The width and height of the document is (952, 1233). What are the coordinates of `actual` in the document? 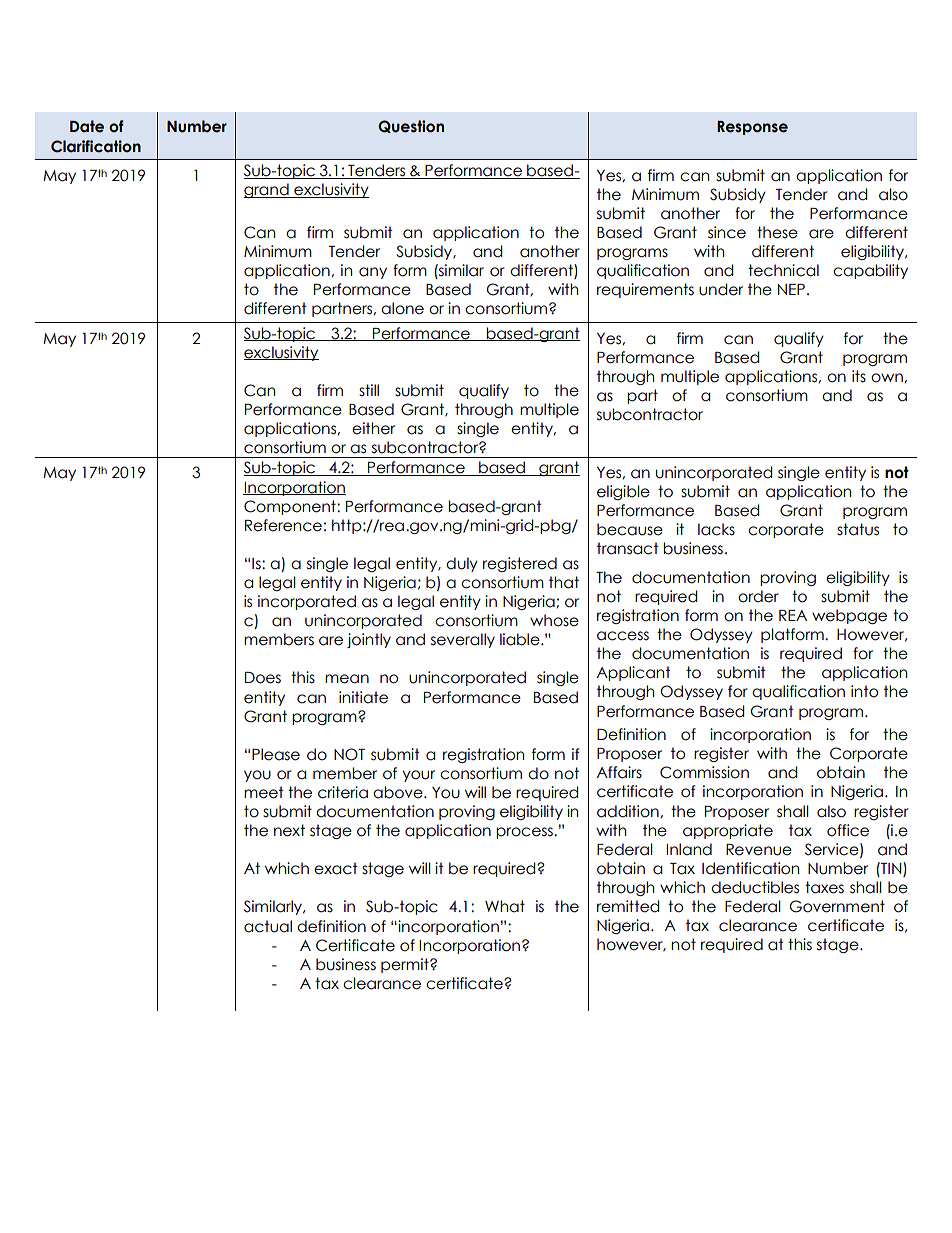 It's located at (268, 926).
